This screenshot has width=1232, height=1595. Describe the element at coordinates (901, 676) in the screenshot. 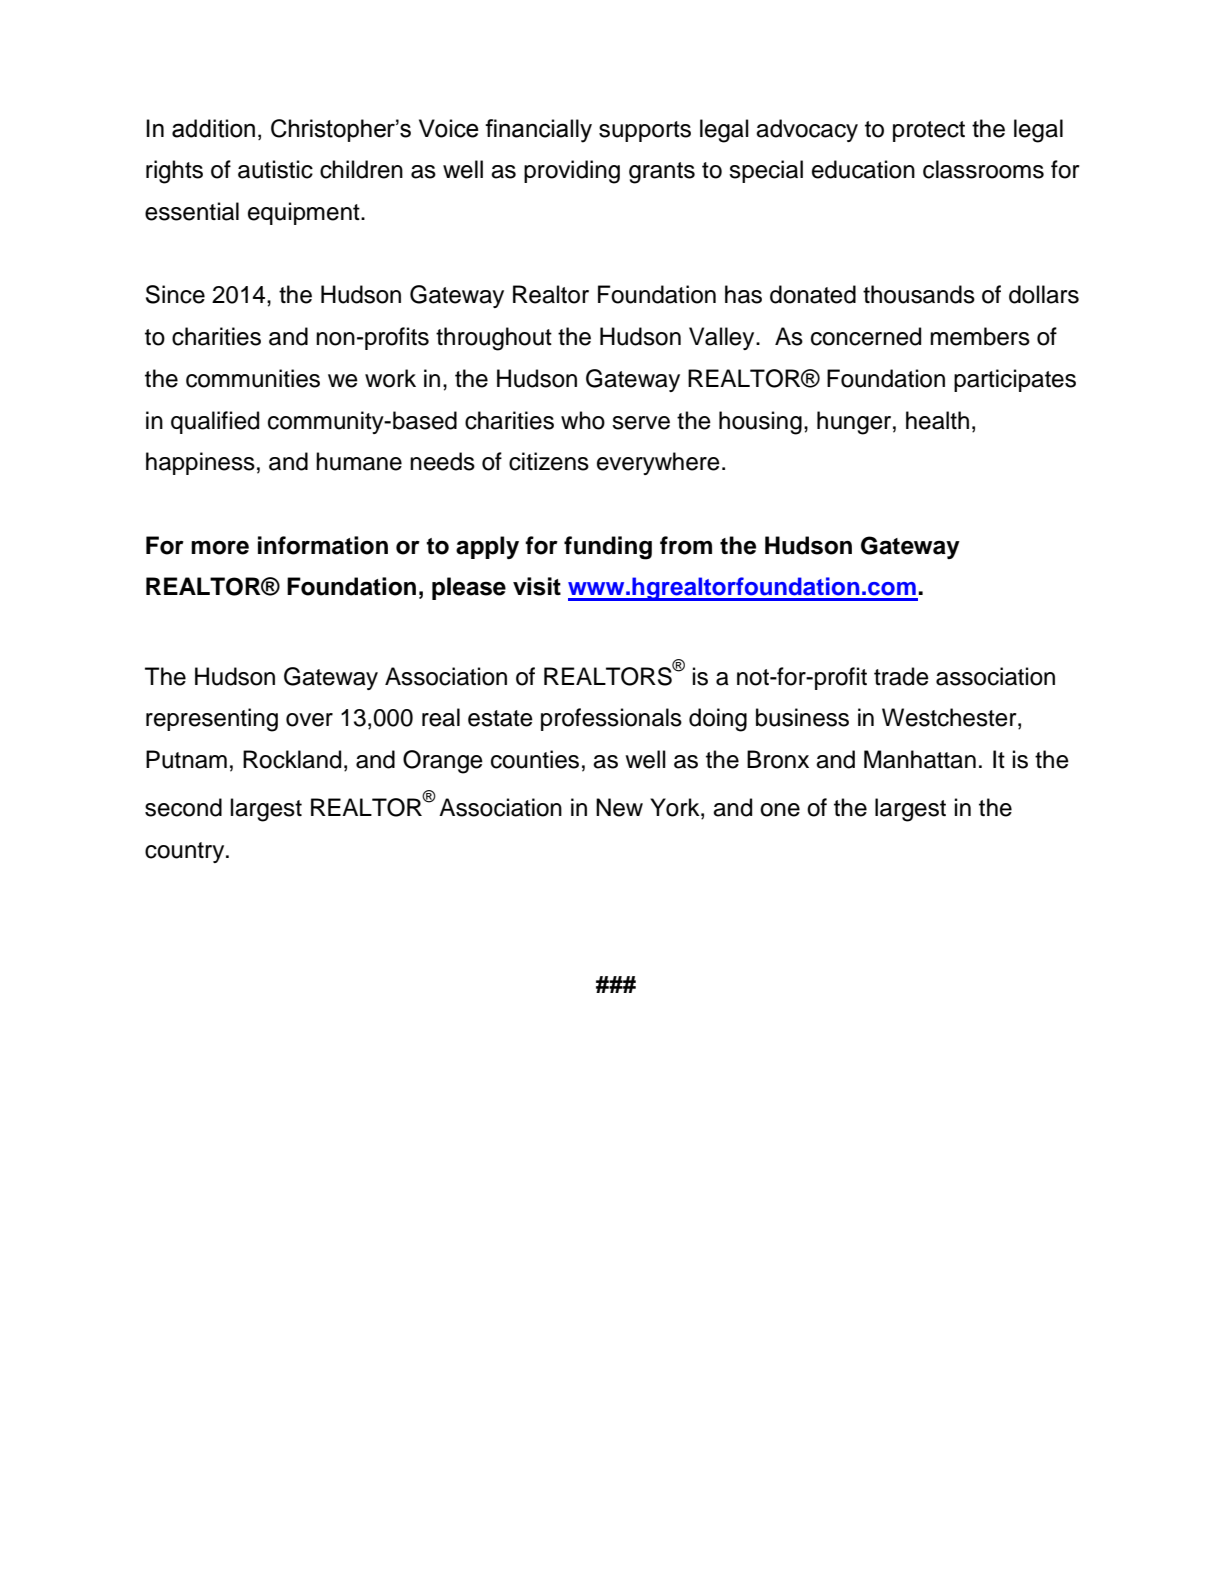

I see `trade` at that location.
